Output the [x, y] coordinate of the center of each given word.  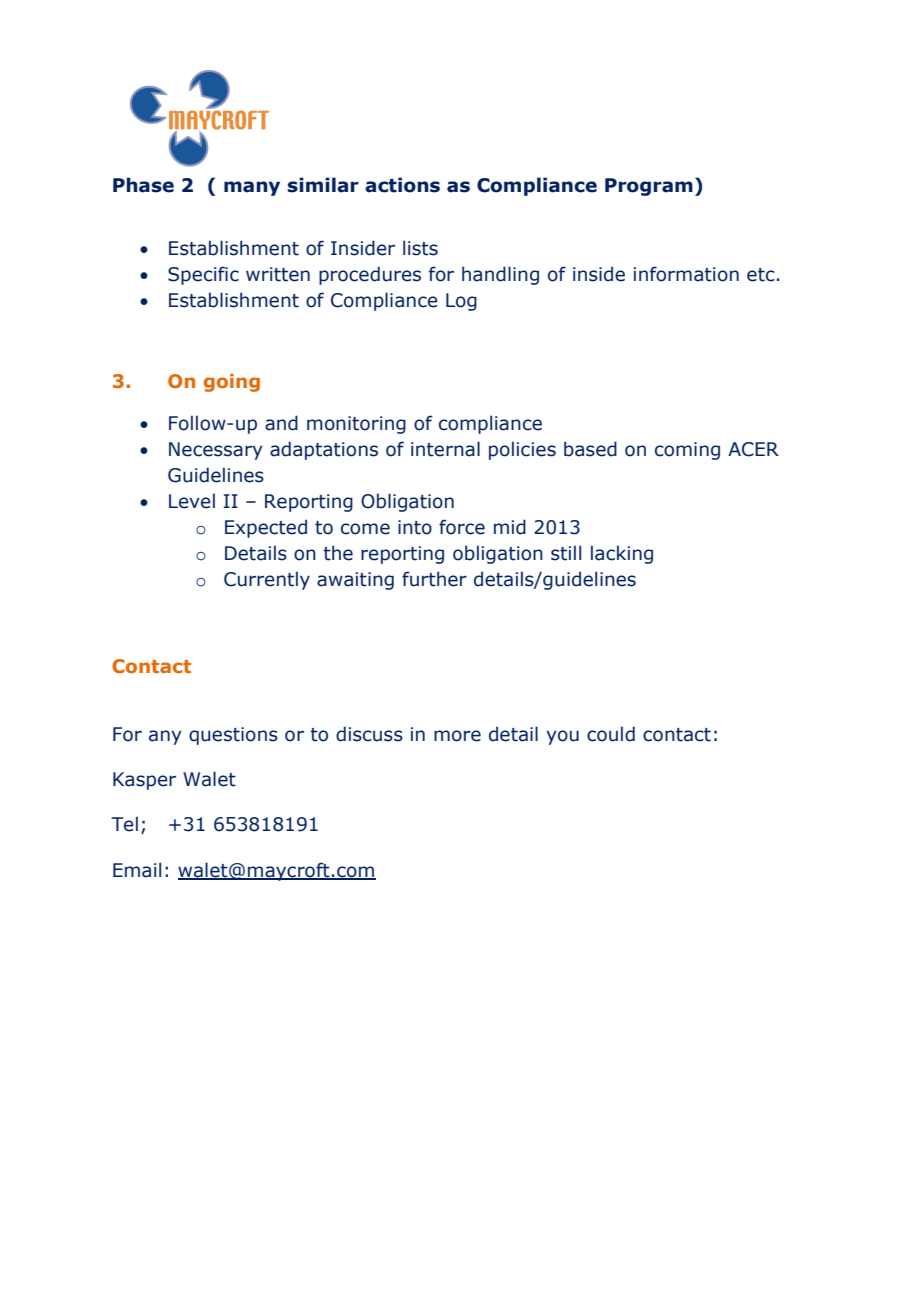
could [611, 734]
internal [445, 449]
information [686, 274]
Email [137, 870]
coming [687, 451]
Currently [267, 580]
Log [461, 302]
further [434, 579]
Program [649, 187]
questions [233, 736]
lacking [622, 554]
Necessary [216, 451]
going [232, 383]
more [457, 736]
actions [402, 185]
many [252, 188]
